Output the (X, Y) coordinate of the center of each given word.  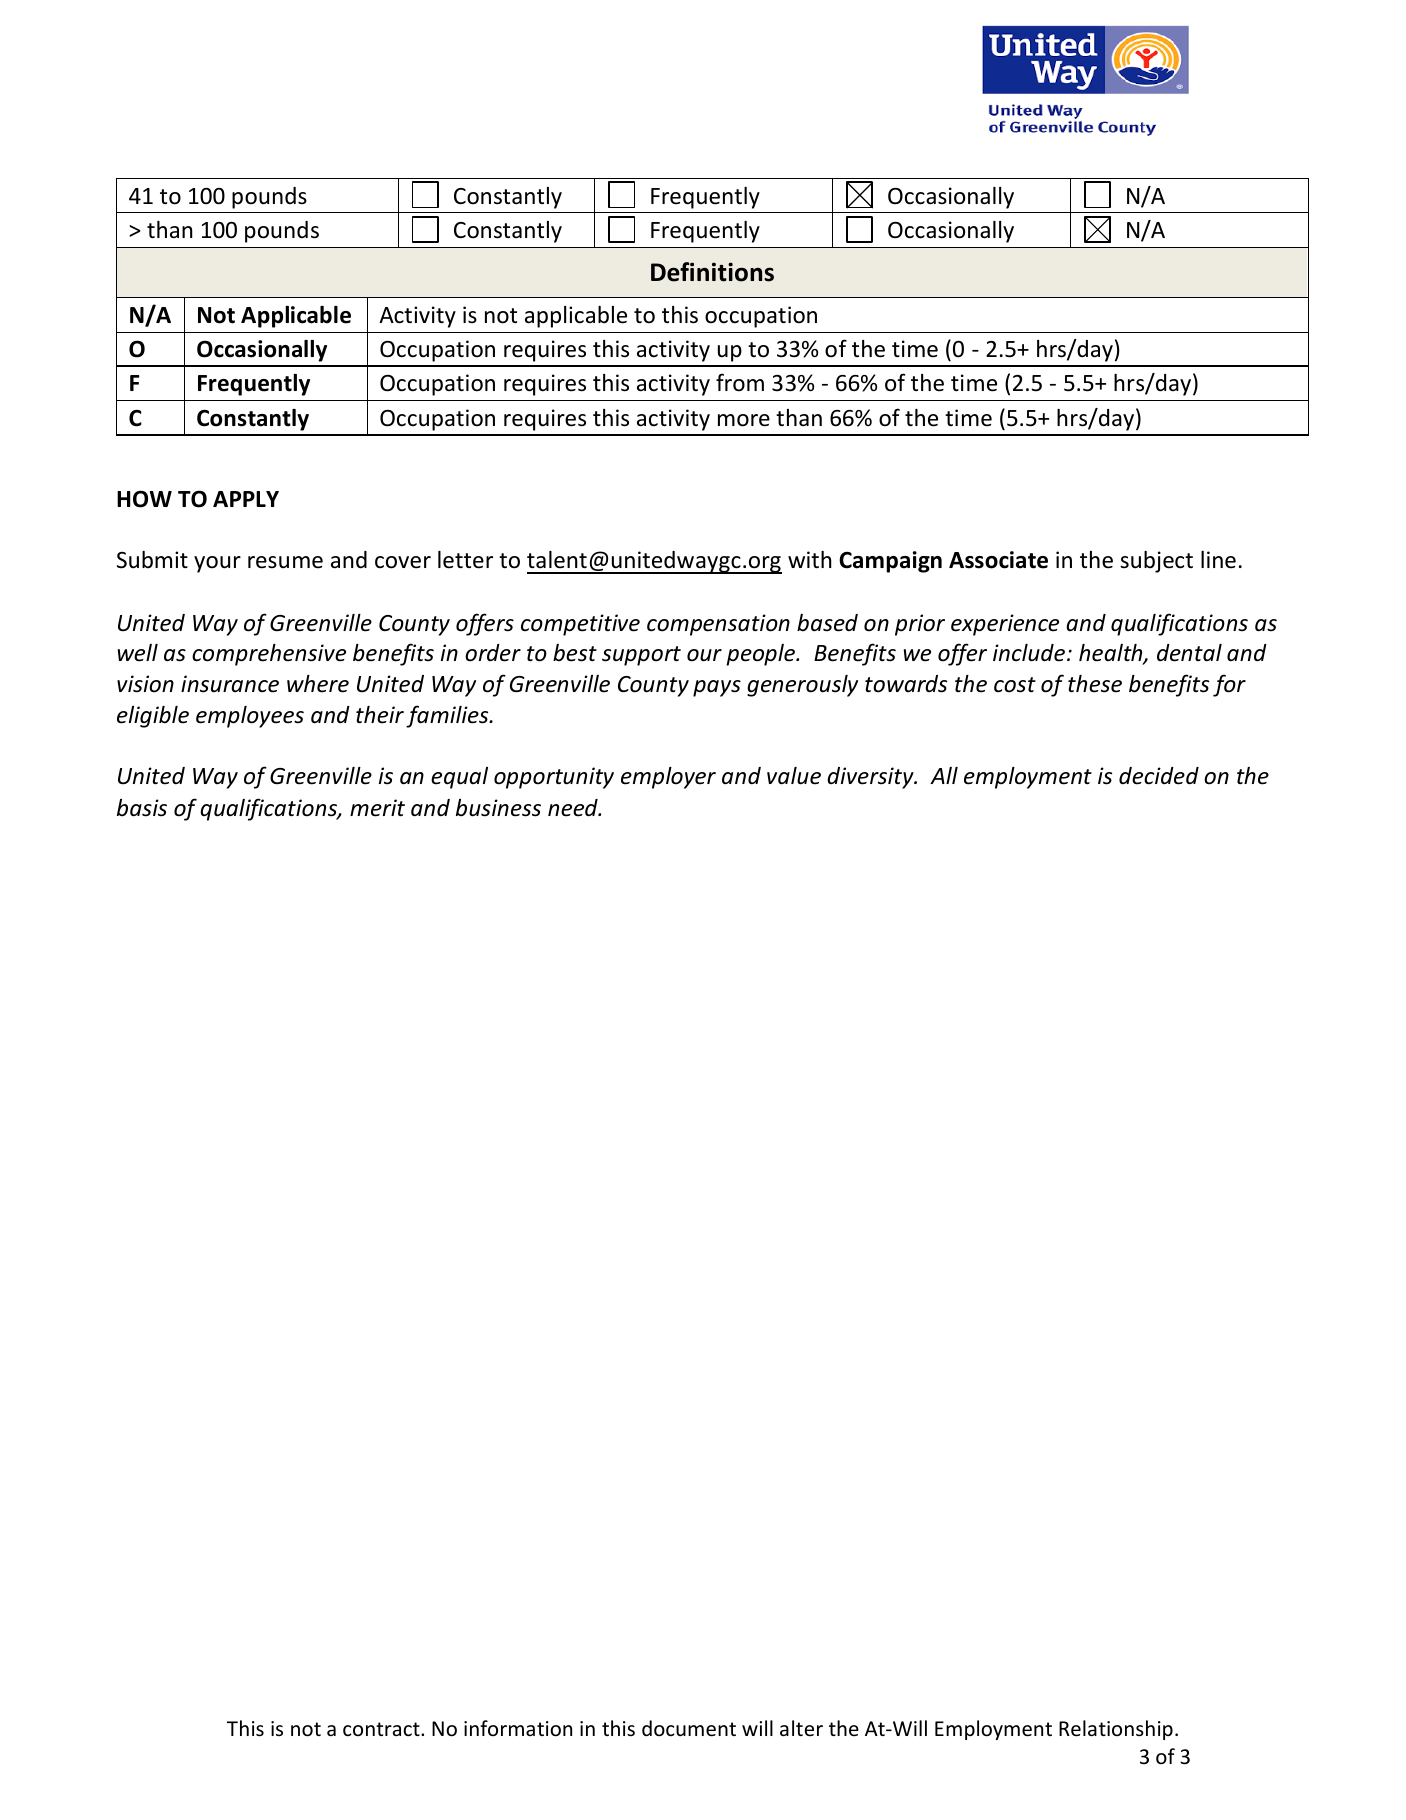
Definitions (712, 272)
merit (377, 808)
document (689, 1728)
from (740, 382)
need (574, 808)
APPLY (246, 499)
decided (1159, 776)
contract (382, 1729)
